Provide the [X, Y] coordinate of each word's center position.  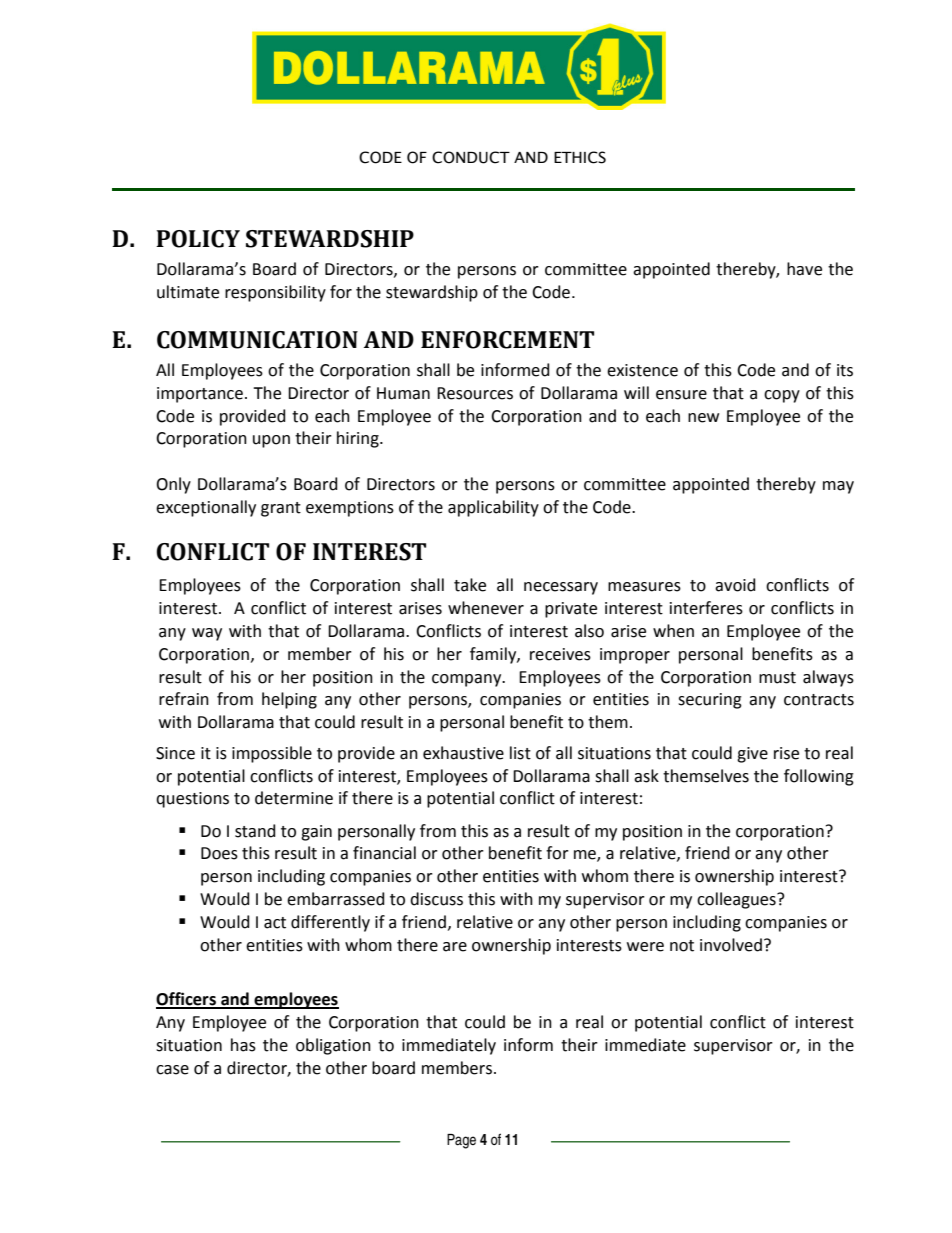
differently [330, 923]
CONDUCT [471, 157]
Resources [475, 393]
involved [731, 945]
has [243, 1045]
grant [281, 509]
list [520, 753]
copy [782, 396]
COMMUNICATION [257, 340]
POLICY [198, 239]
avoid [735, 585]
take [470, 585]
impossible [272, 754]
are [455, 947]
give [752, 755]
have [804, 269]
